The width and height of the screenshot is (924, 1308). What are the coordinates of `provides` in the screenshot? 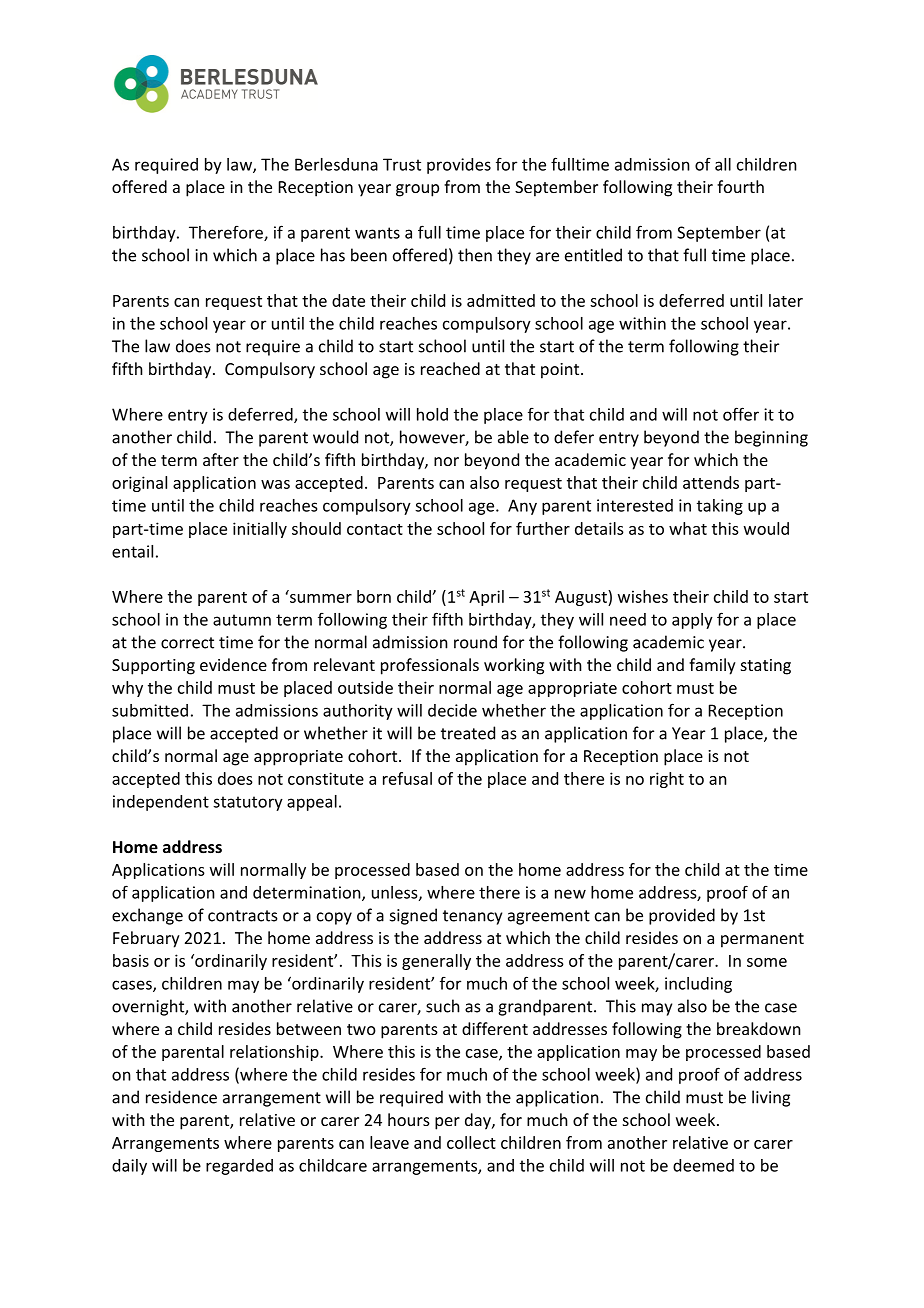 It's located at (459, 166).
